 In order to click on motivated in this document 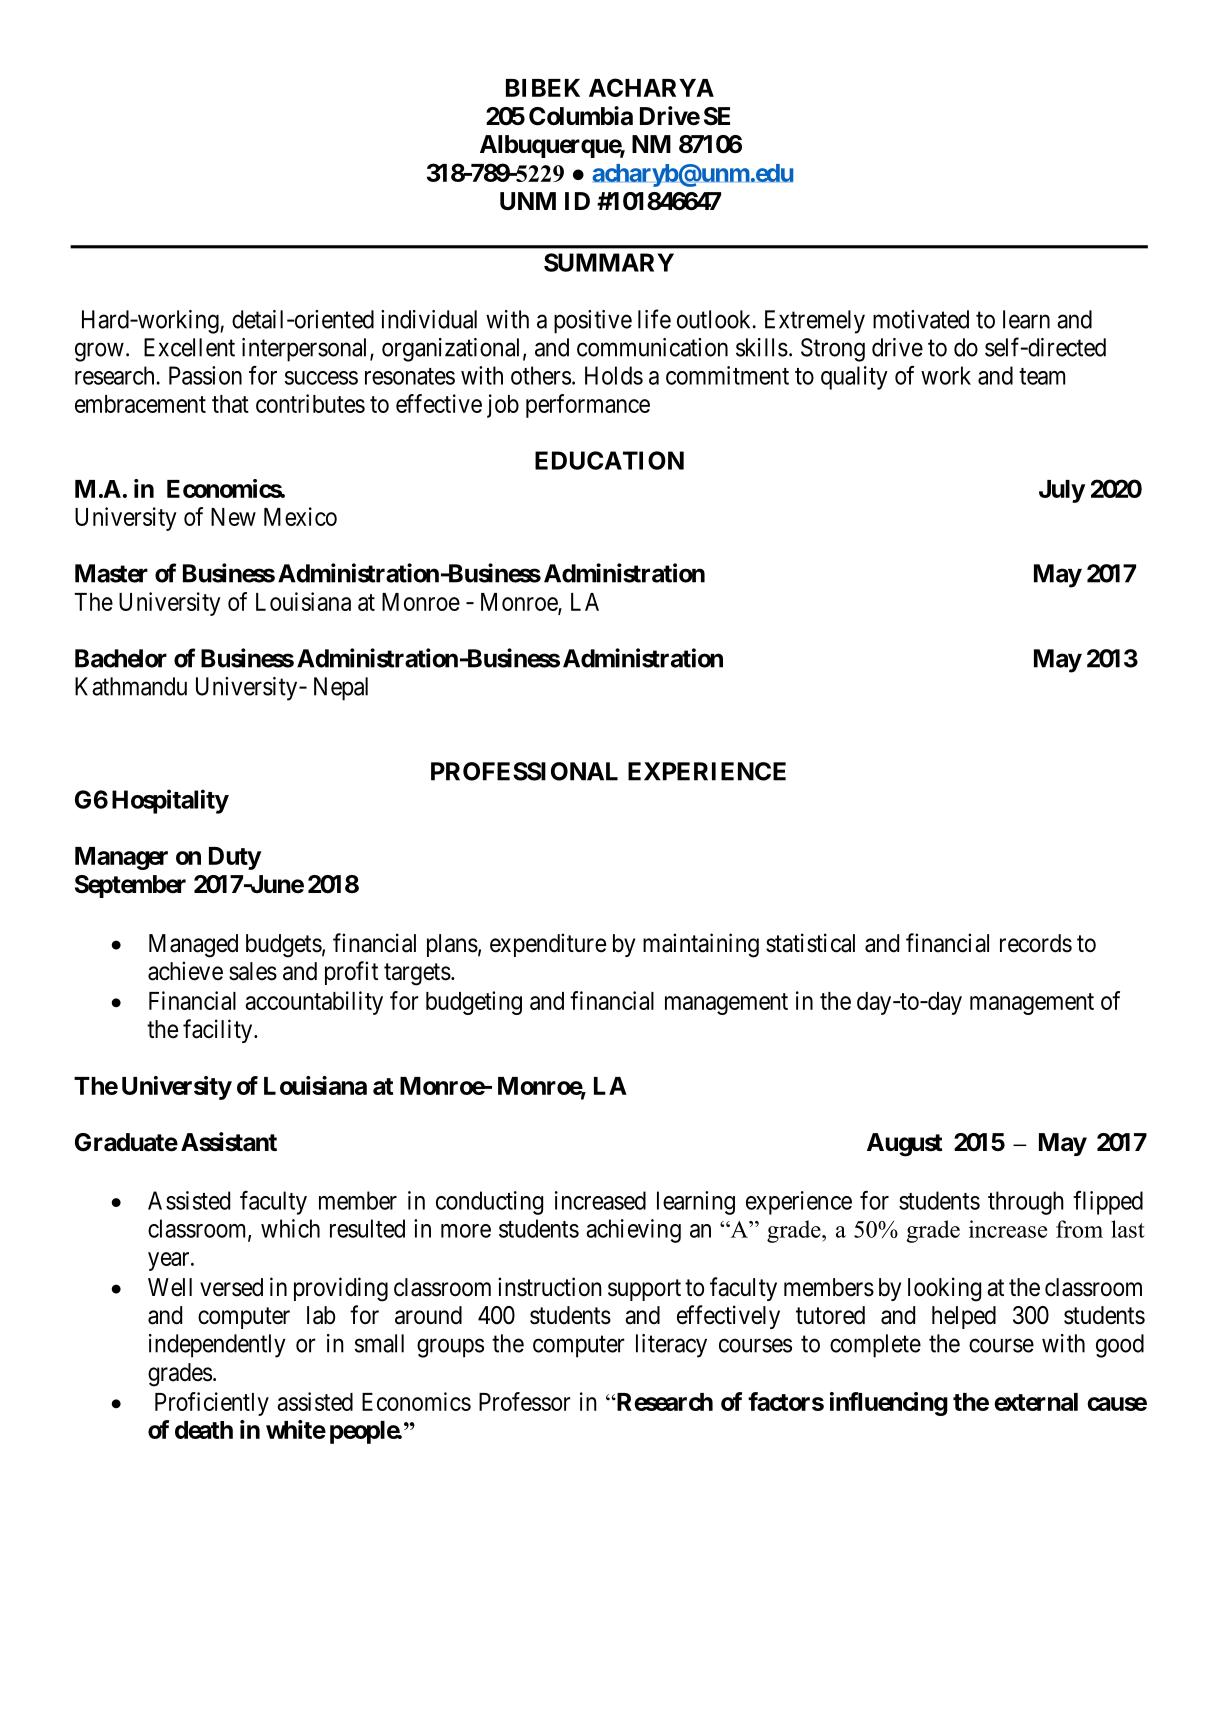, I will do `click(921, 319)`.
